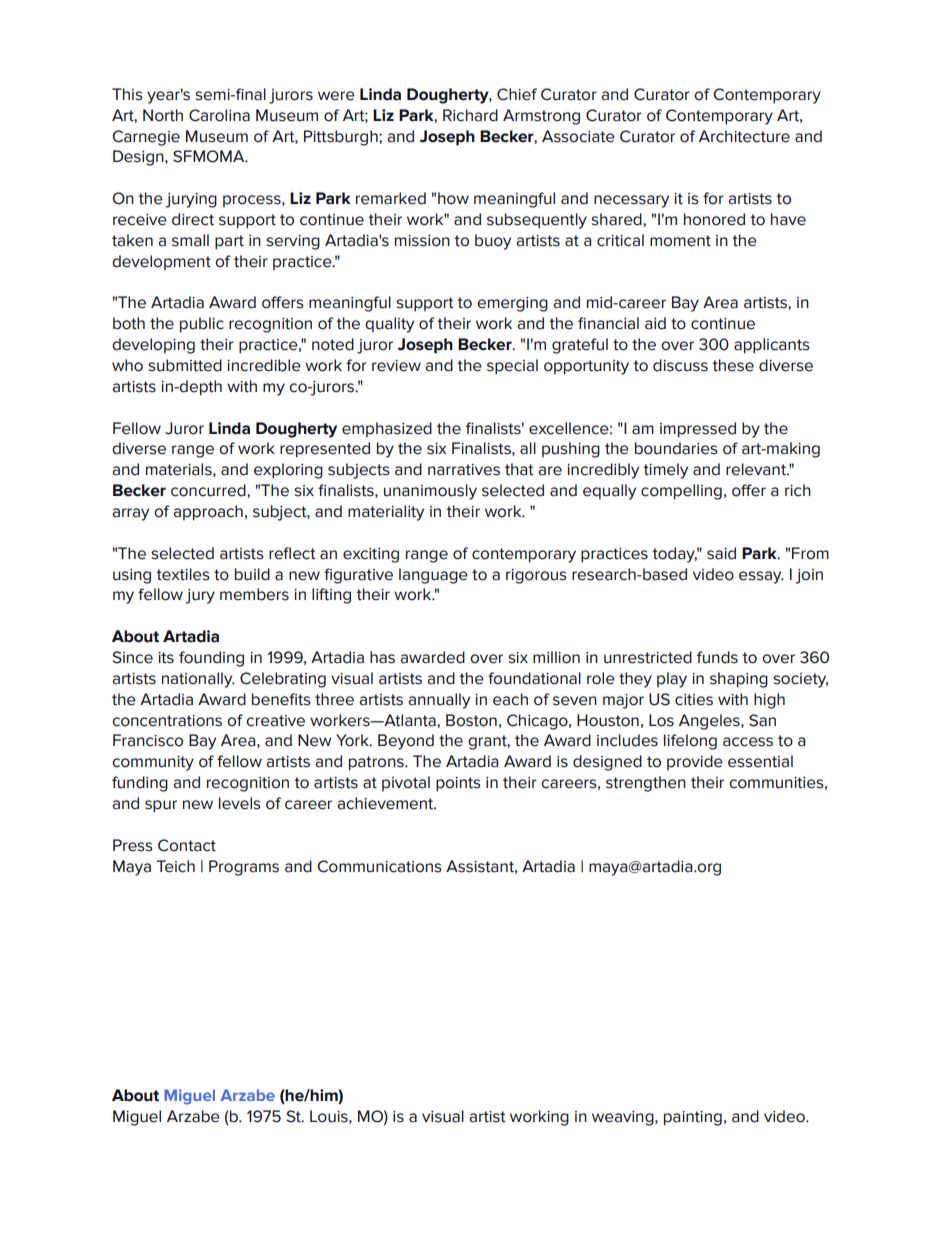 This page has height=1233, width=952. I want to click on Programs, so click(244, 868).
